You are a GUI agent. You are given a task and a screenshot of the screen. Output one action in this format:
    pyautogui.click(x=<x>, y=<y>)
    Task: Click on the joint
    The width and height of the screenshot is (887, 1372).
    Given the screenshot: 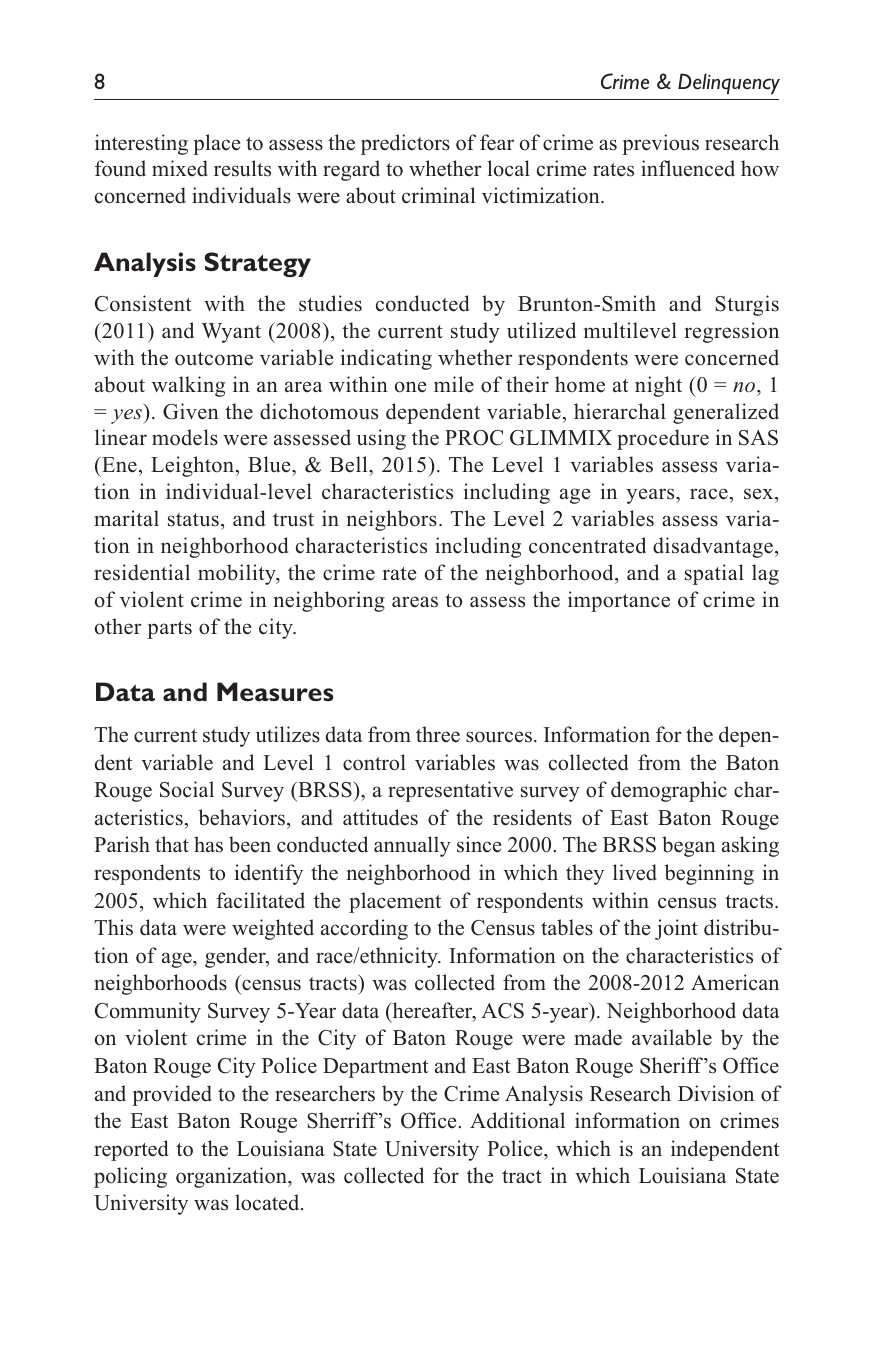 What is the action you would take?
    pyautogui.click(x=676, y=929)
